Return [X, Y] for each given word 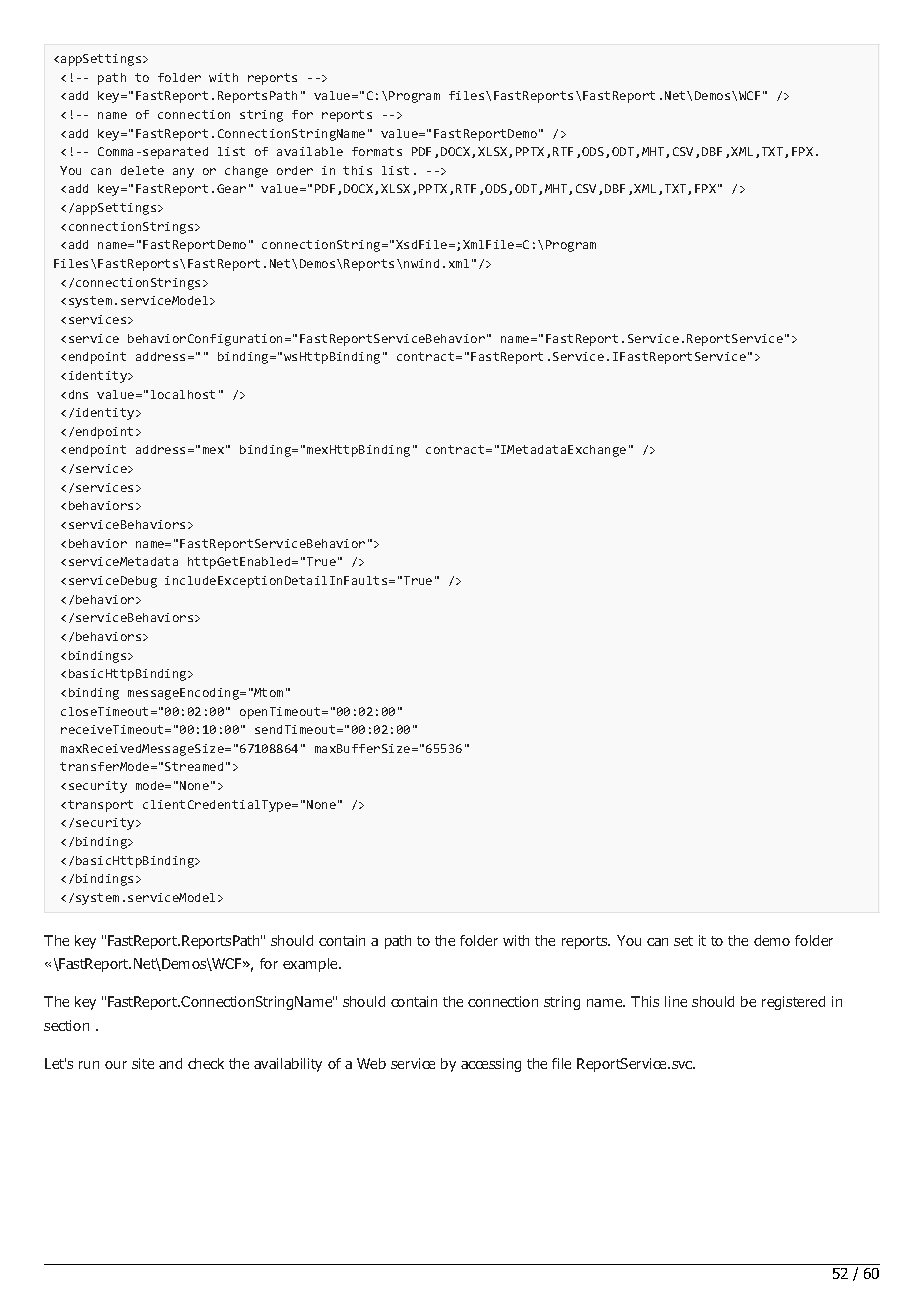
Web [371, 1063]
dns [78, 394]
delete [142, 170]
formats [377, 151]
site [143, 1063]
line [676, 1001]
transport [100, 806]
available [310, 151]
